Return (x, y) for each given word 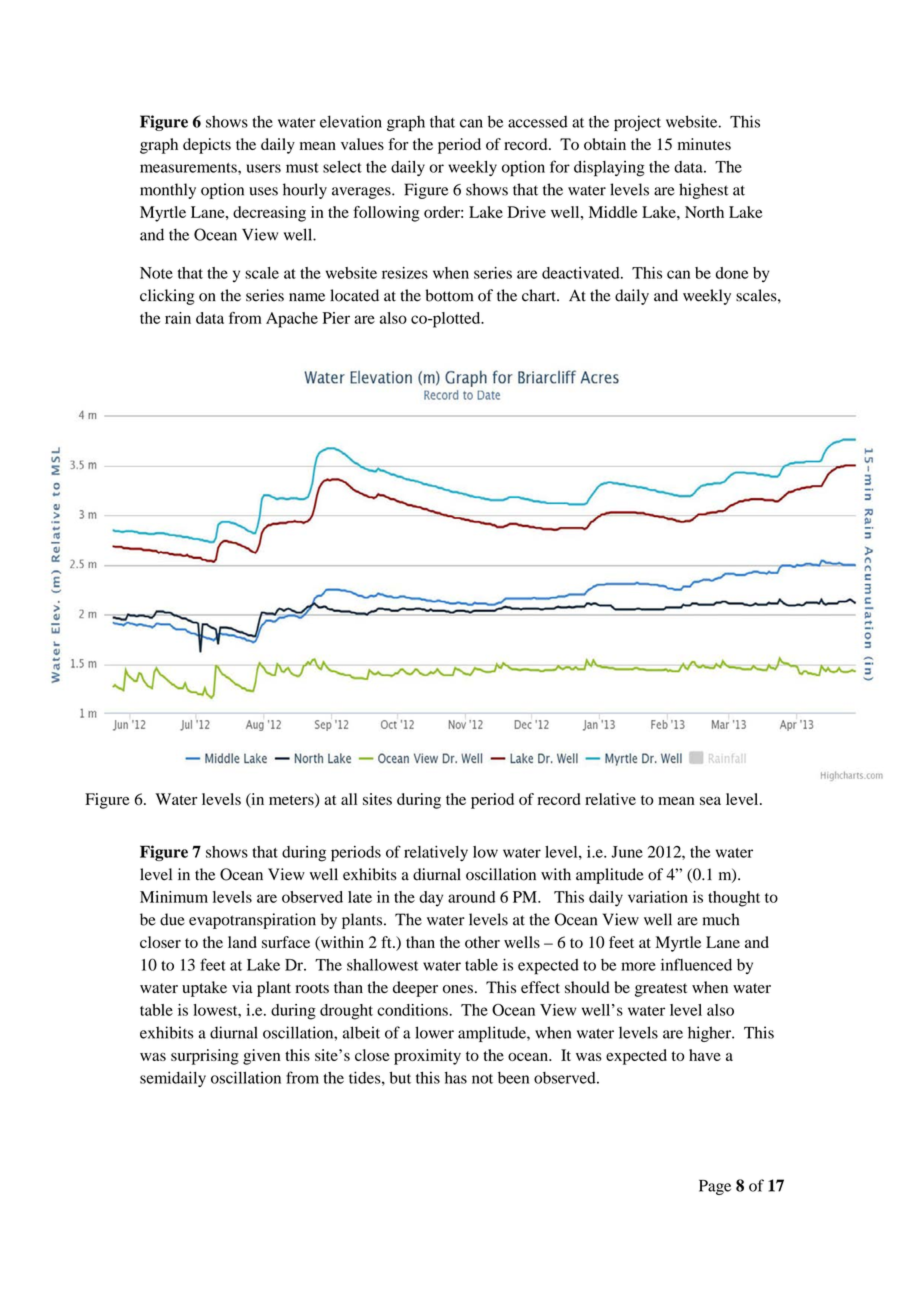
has (456, 1078)
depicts (207, 146)
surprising (205, 1057)
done (732, 273)
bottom (449, 295)
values (362, 144)
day (431, 899)
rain (178, 318)
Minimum (174, 897)
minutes (704, 144)
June (627, 852)
